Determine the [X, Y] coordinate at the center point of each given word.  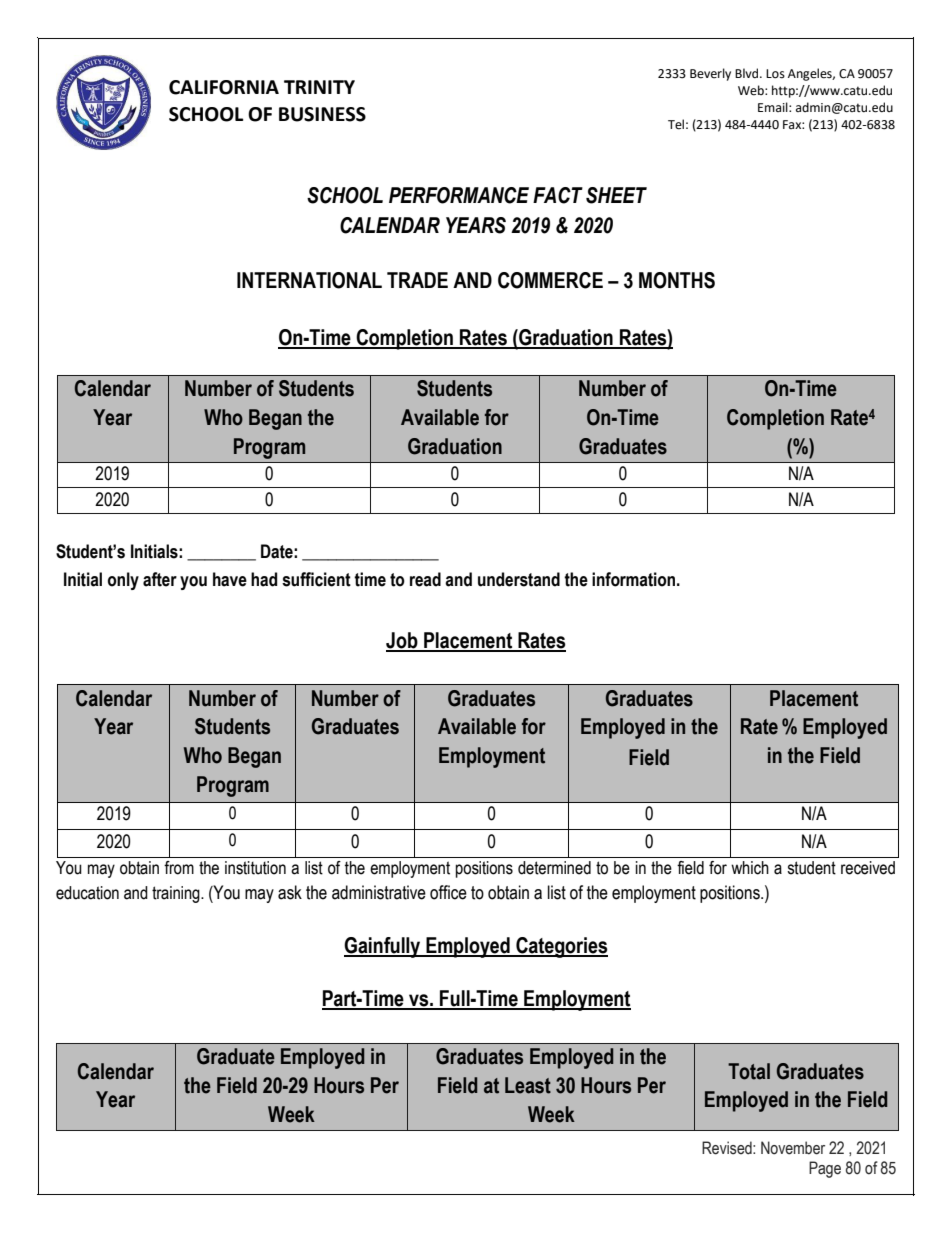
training [177, 894]
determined [554, 868]
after [160, 579]
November [793, 1148]
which [750, 868]
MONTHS [677, 280]
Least [528, 1085]
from [179, 868]
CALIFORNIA [224, 87]
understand [519, 579]
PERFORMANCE [459, 195]
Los [775, 74]
